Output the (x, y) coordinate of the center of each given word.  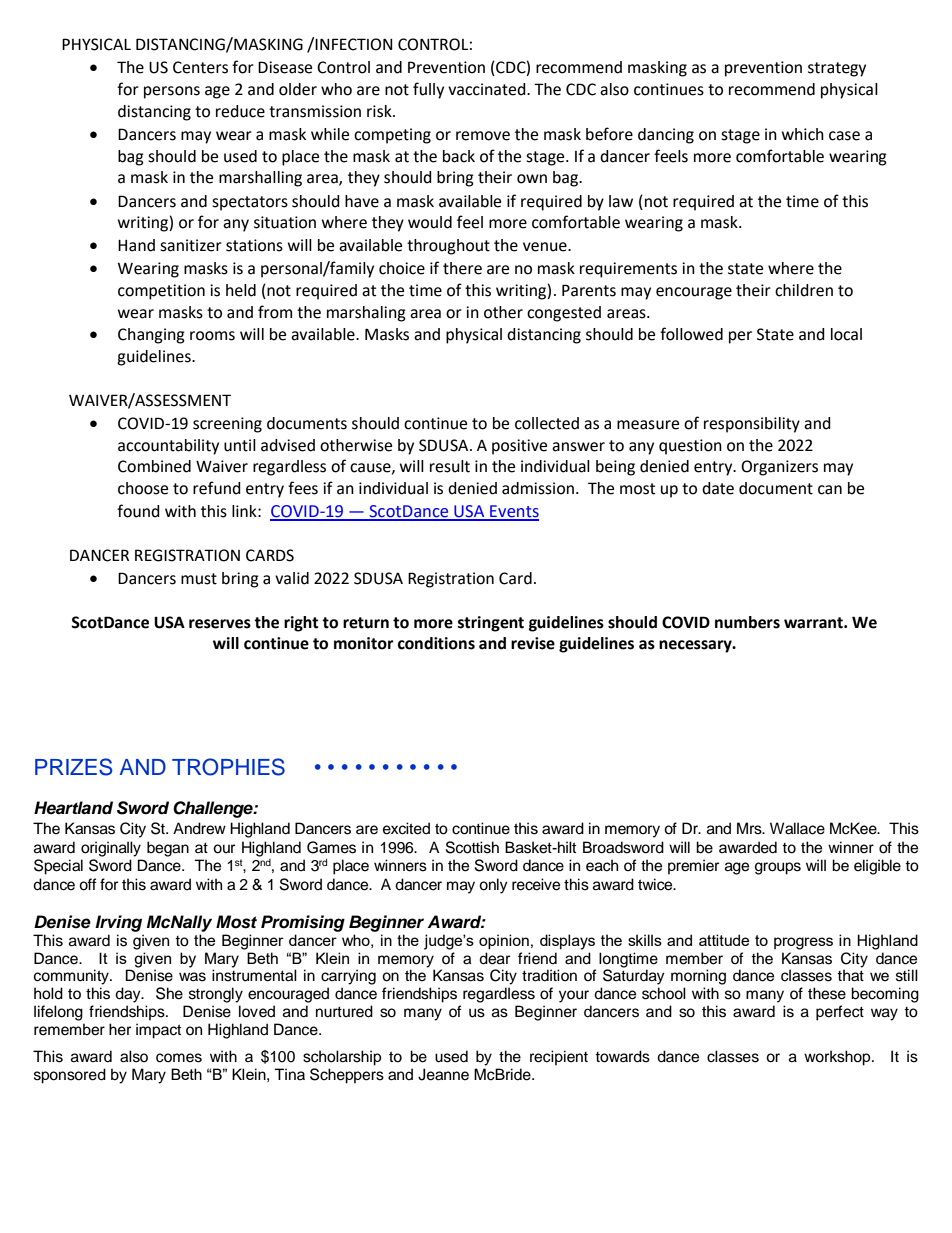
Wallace (797, 828)
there (462, 268)
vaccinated (488, 89)
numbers (747, 622)
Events (513, 512)
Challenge (214, 809)
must (199, 579)
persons (172, 92)
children (804, 290)
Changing (151, 336)
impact (158, 1031)
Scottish (472, 847)
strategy (837, 69)
